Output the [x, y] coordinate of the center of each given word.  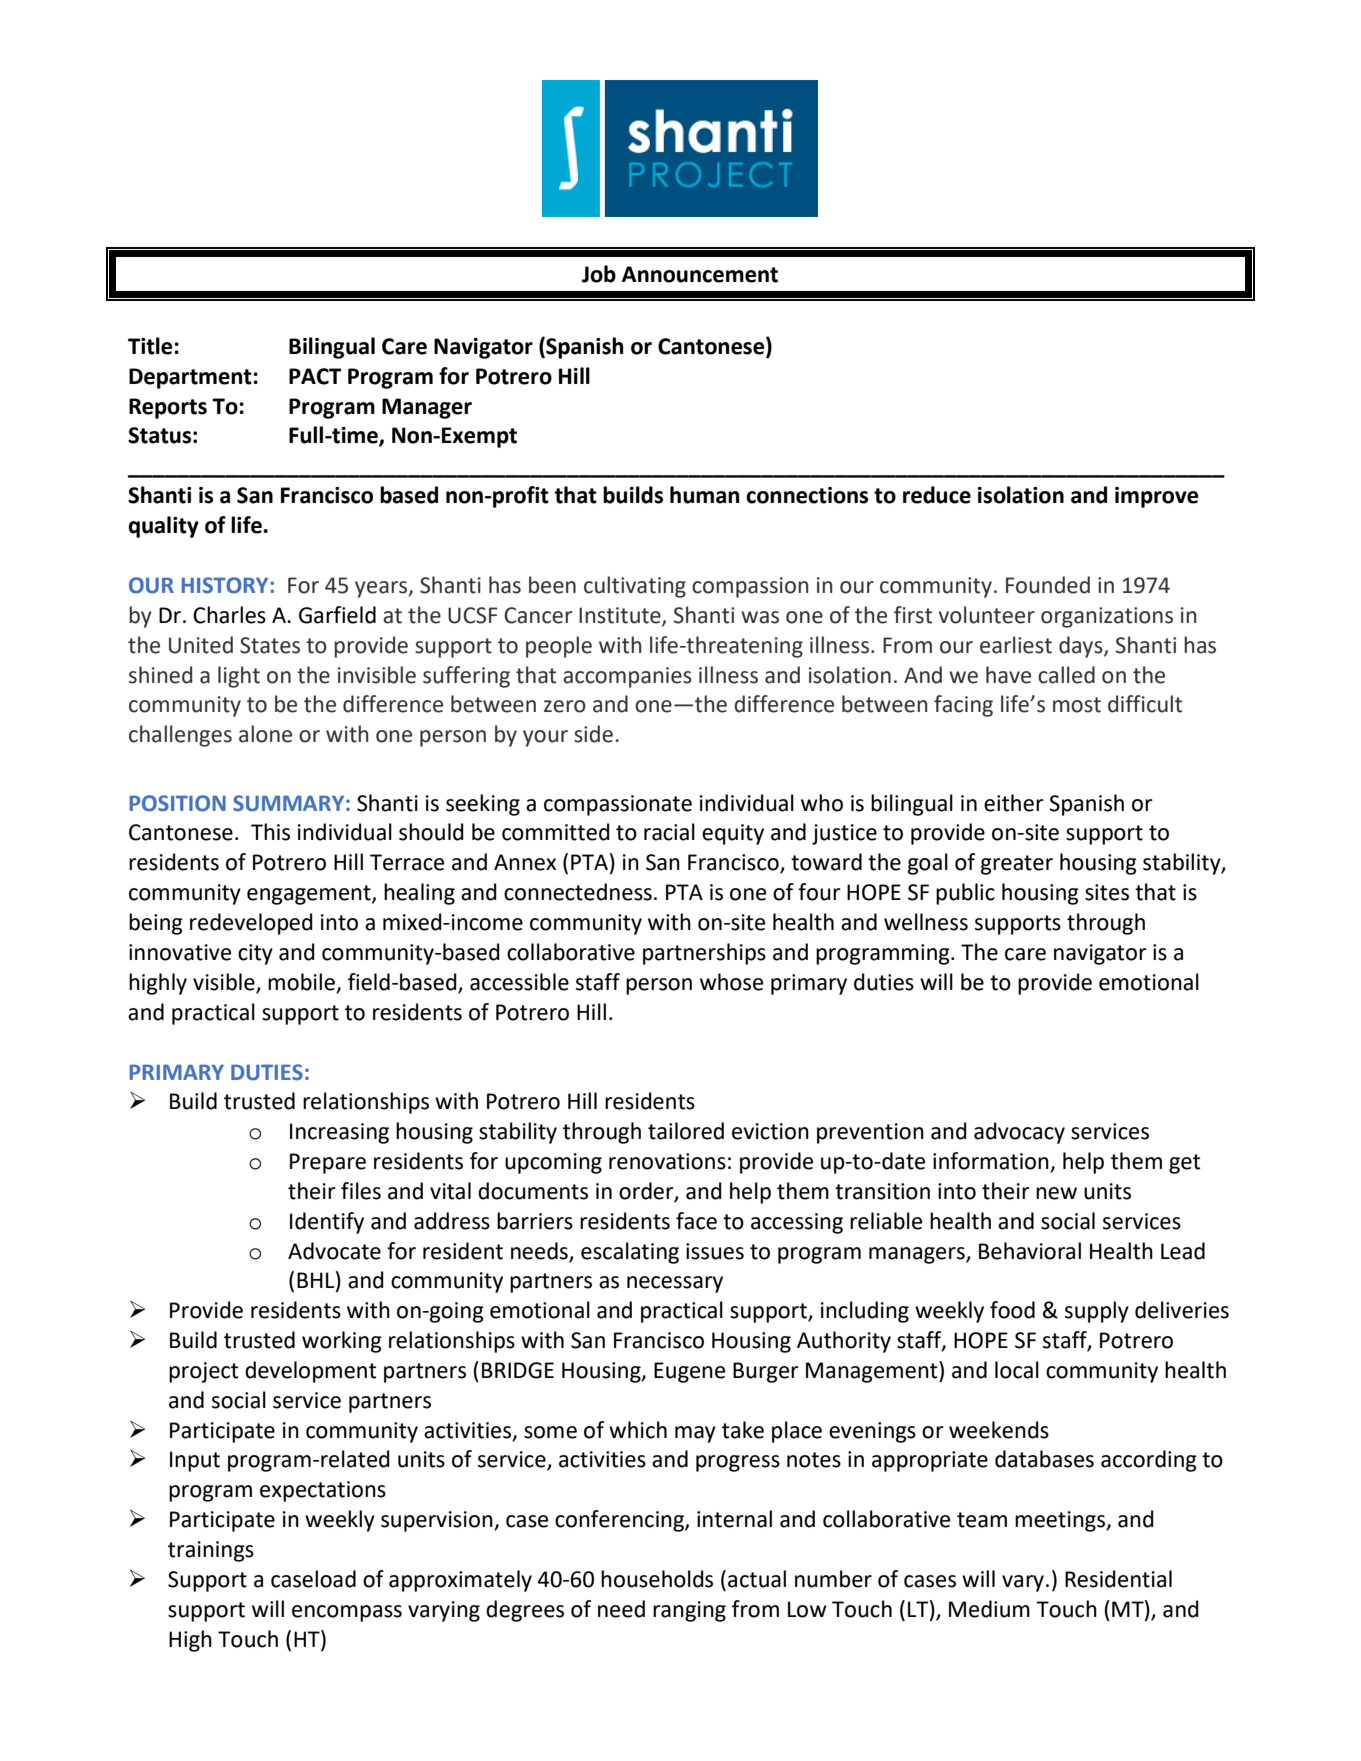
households [657, 1579]
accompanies [627, 677]
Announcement [700, 274]
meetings [1061, 1521]
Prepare [328, 1163]
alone [265, 734]
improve [1156, 497]
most [1077, 705]
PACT [315, 376]
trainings [211, 1551]
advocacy [1019, 1133]
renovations [667, 1161]
